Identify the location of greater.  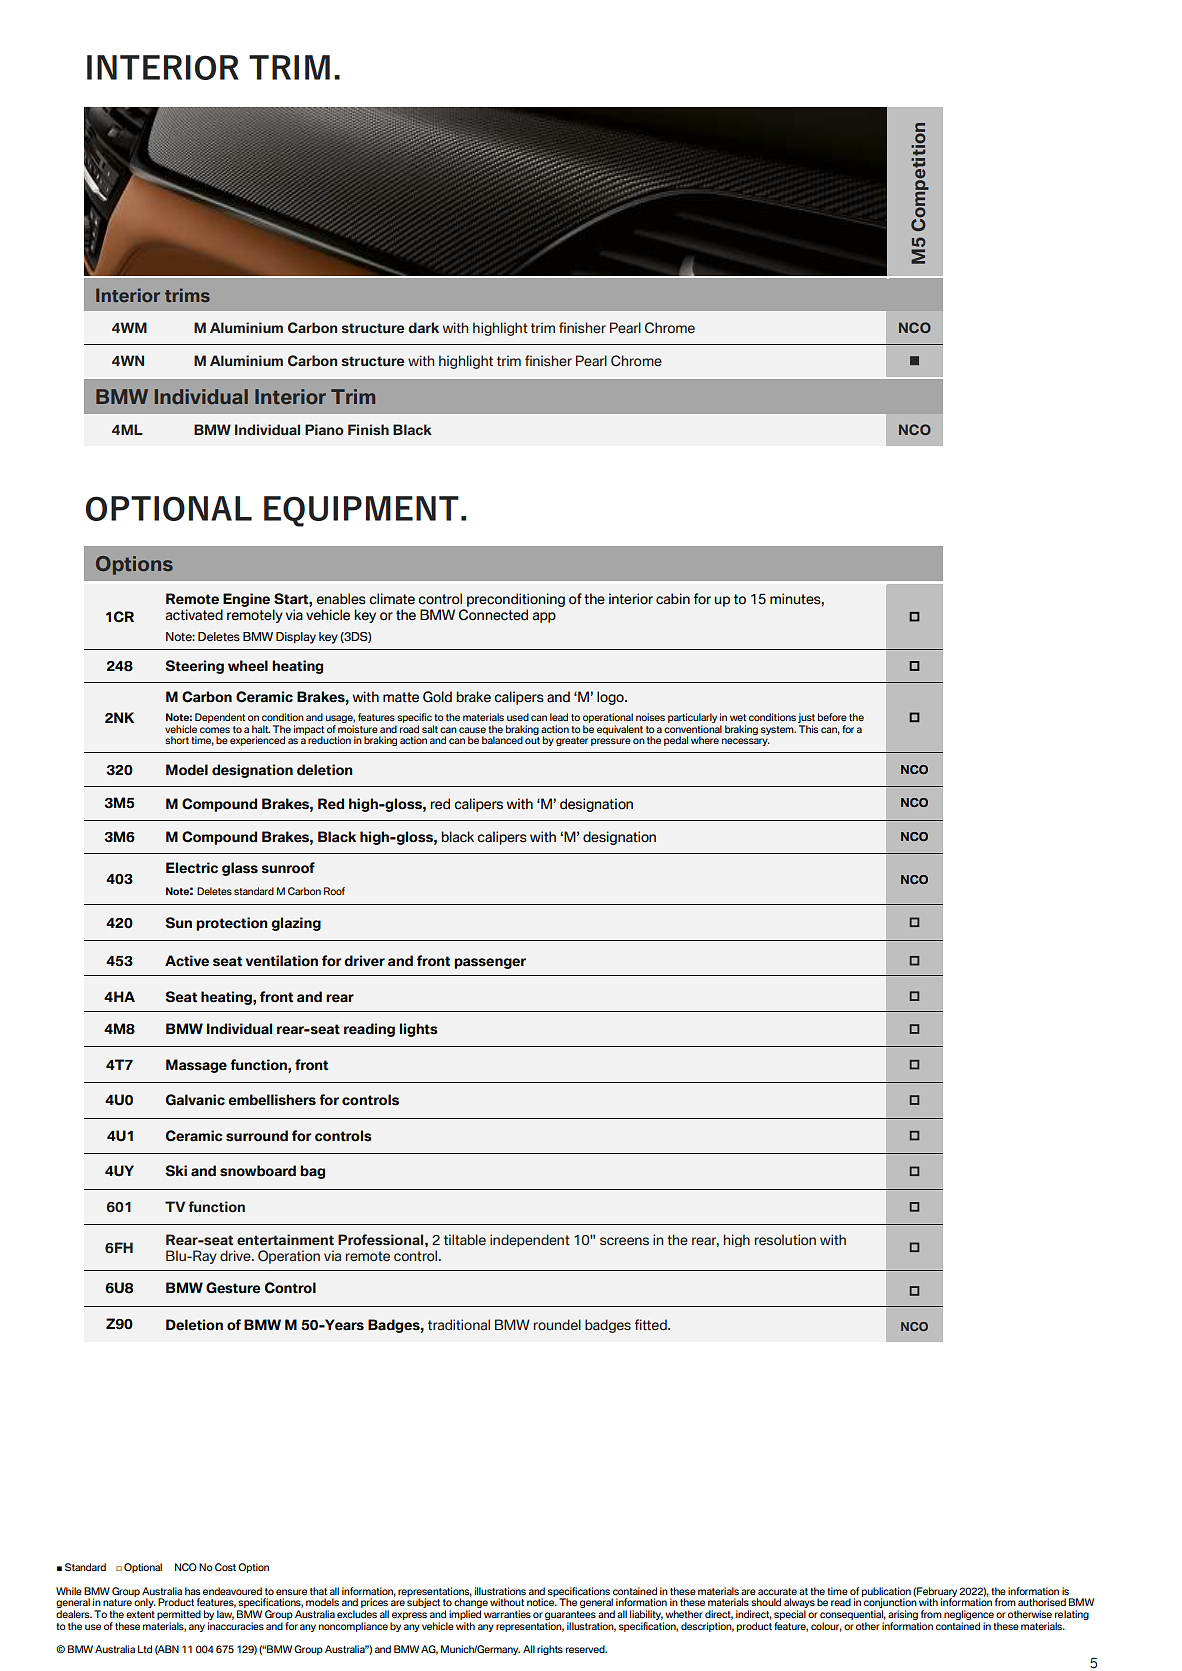
(572, 741).
